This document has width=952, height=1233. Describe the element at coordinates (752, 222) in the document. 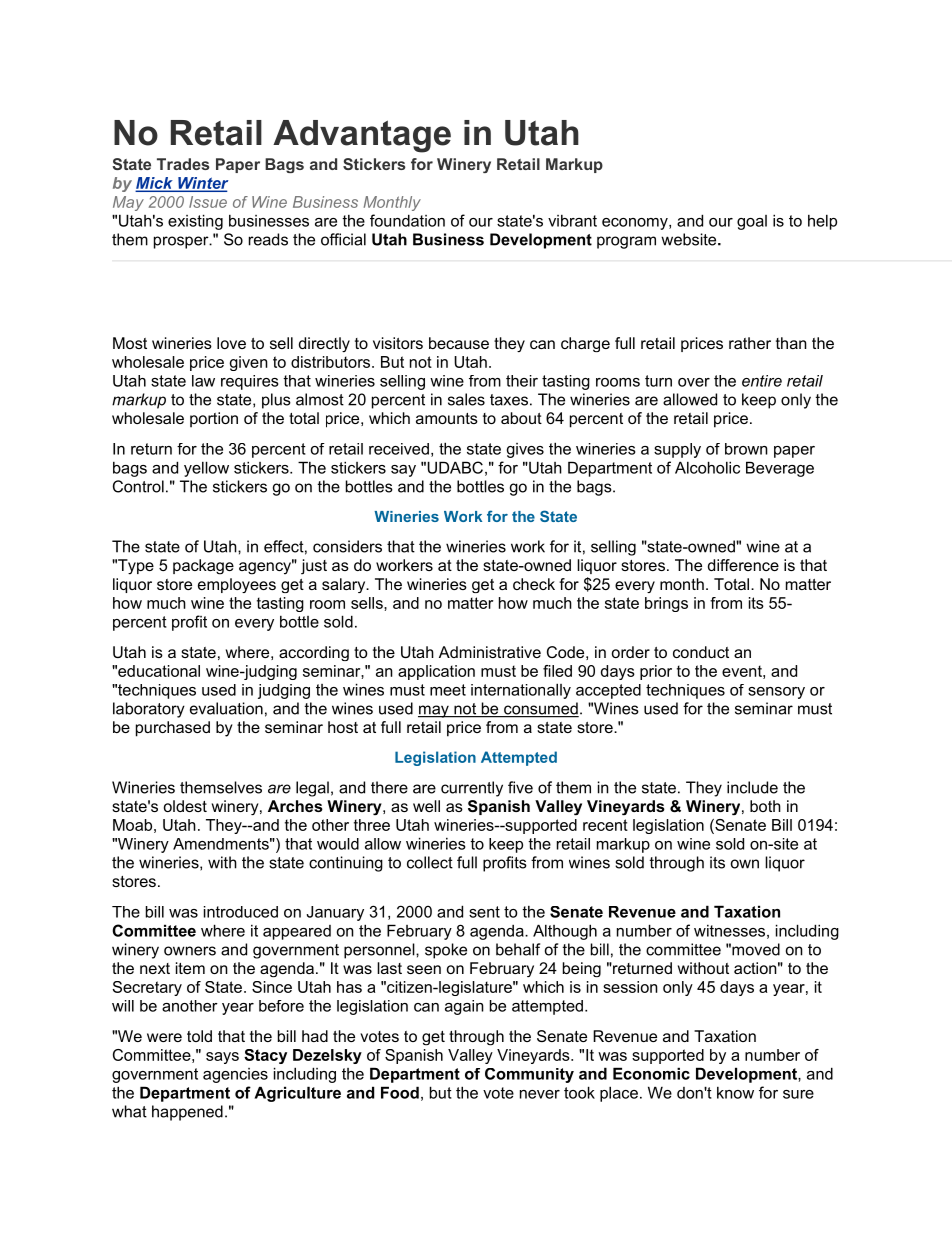

I see `goal` at that location.
